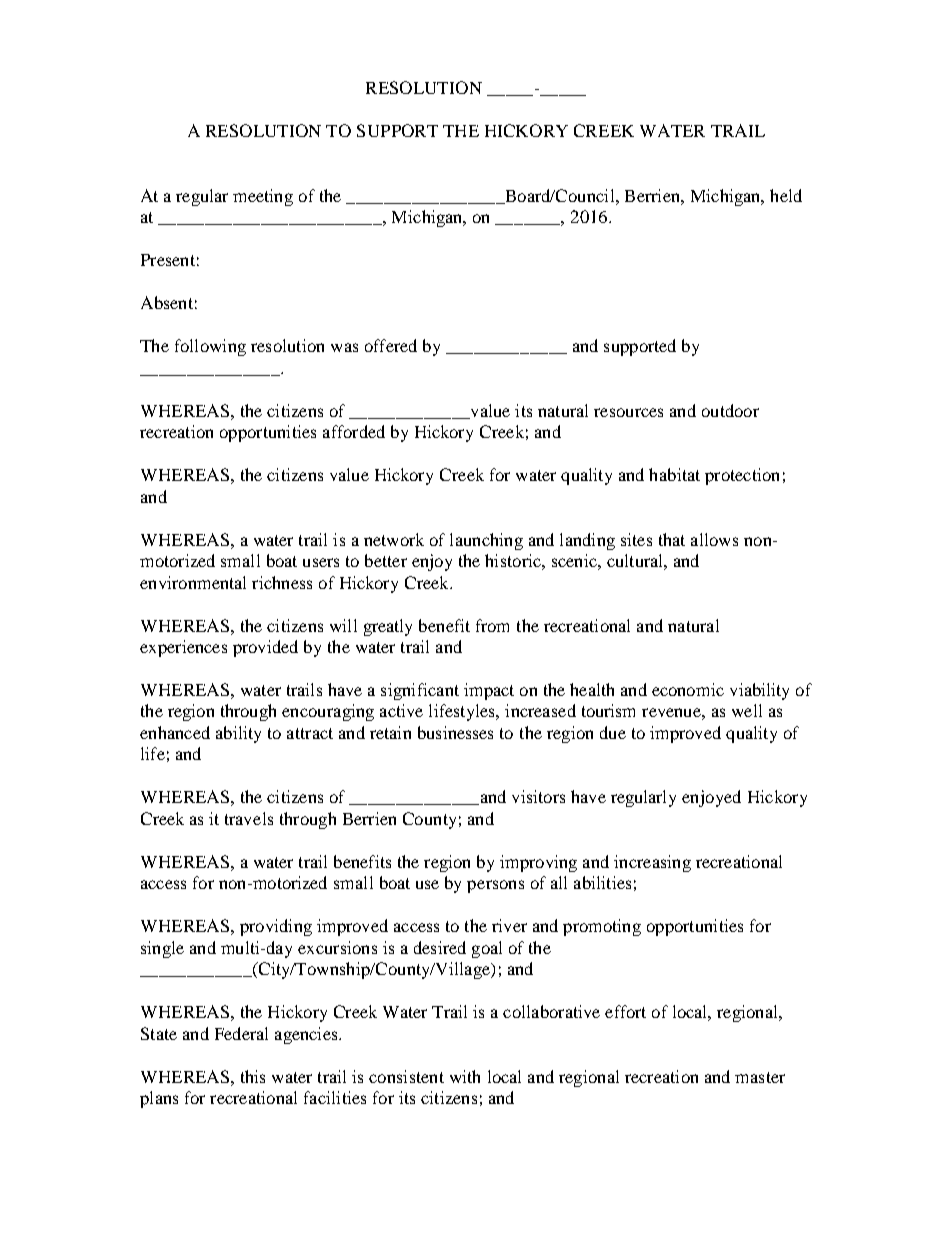 This image has width=952, height=1233. Describe the element at coordinates (263, 197) in the image. I see `meeting` at that location.
